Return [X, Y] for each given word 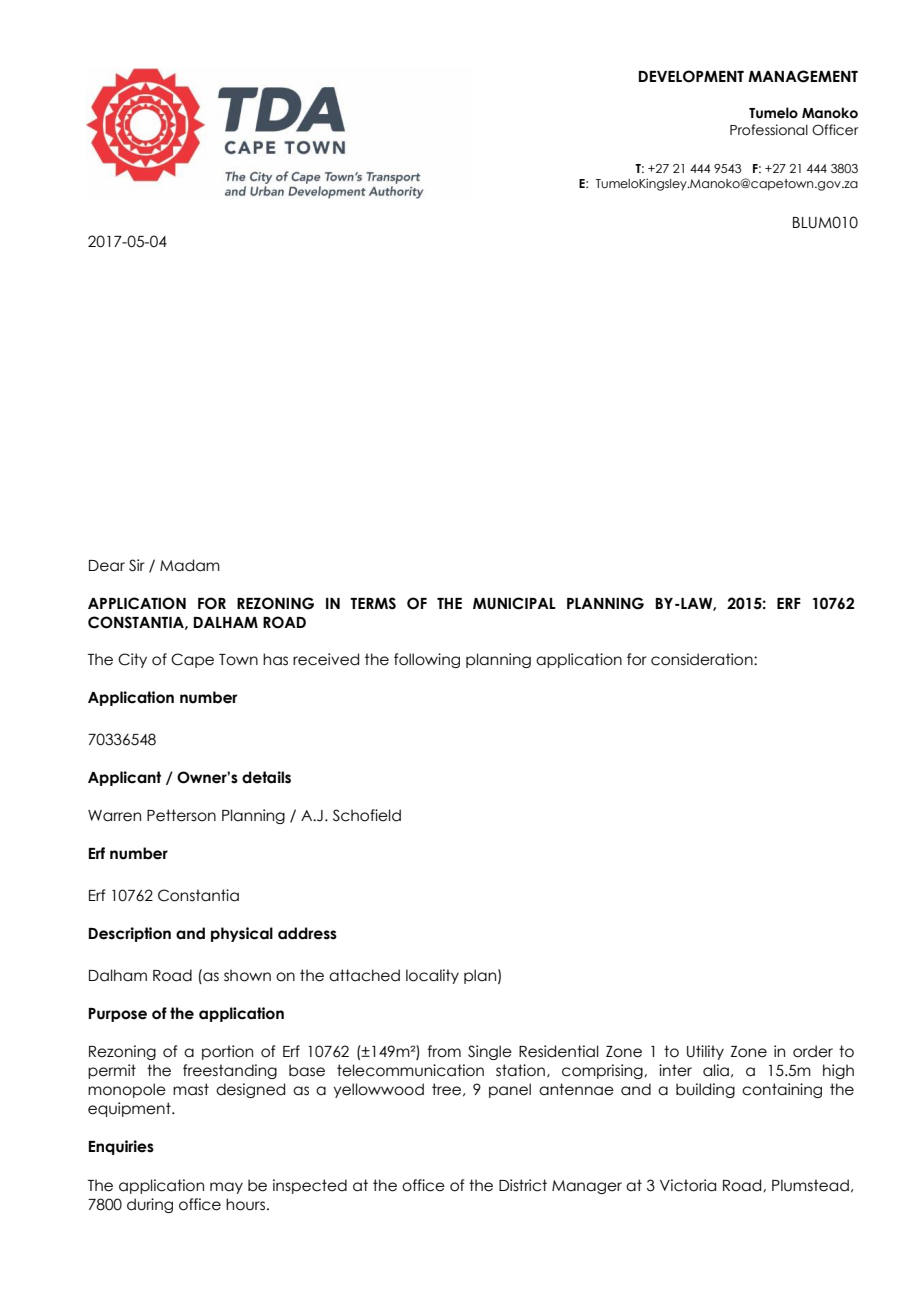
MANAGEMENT [803, 76]
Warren [114, 816]
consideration [703, 659]
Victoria [688, 1185]
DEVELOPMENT [691, 76]
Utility [705, 1052]
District [523, 1185]
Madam [190, 565]
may [226, 1188]
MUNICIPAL [514, 603]
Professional [769, 130]
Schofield [367, 815]
